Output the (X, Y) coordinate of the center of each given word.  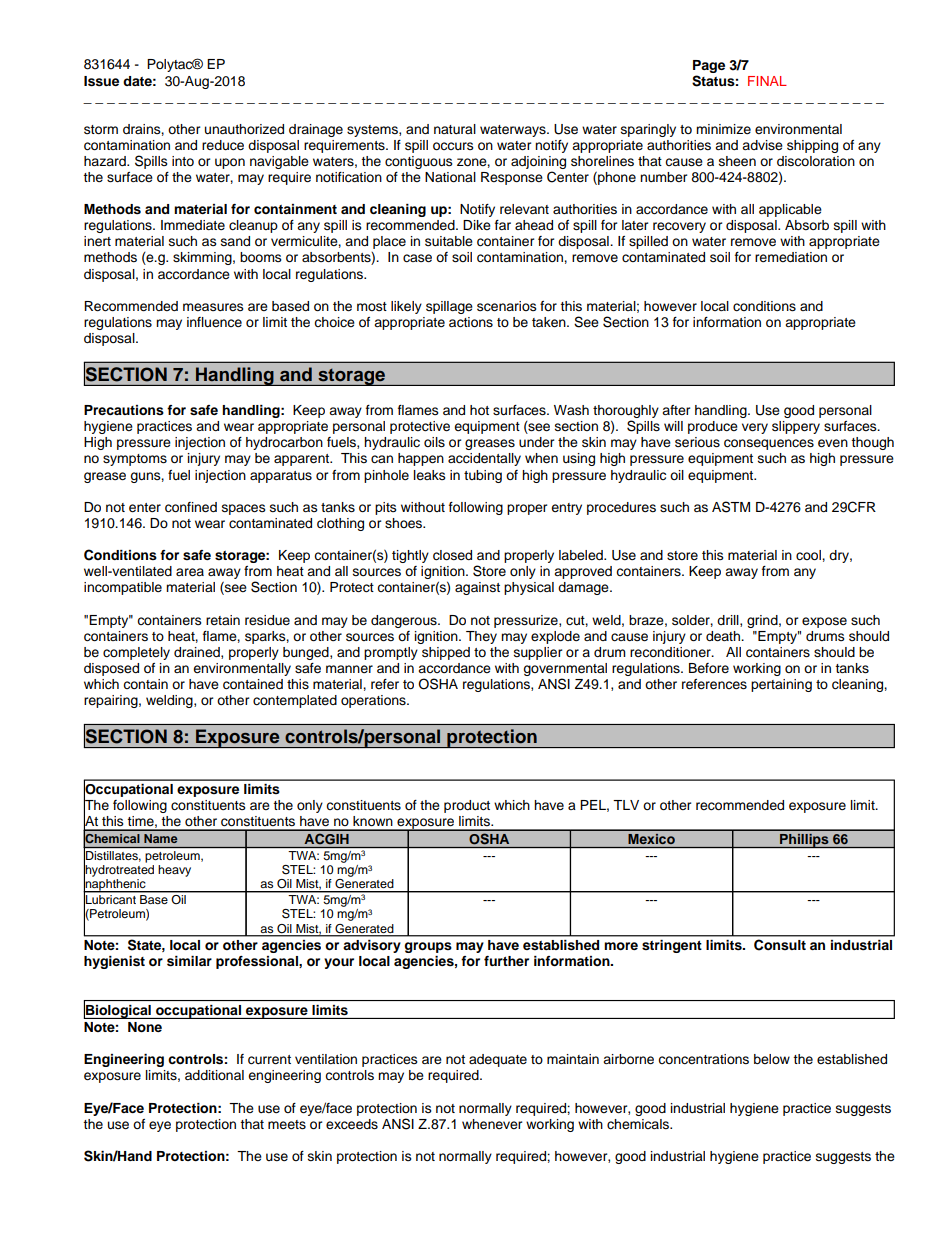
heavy (174, 871)
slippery (796, 427)
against (477, 588)
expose (824, 622)
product (467, 806)
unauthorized (244, 129)
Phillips (804, 840)
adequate (498, 1060)
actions (471, 322)
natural (455, 129)
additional (214, 1075)
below (772, 1059)
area (190, 572)
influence (214, 322)
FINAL (767, 81)
